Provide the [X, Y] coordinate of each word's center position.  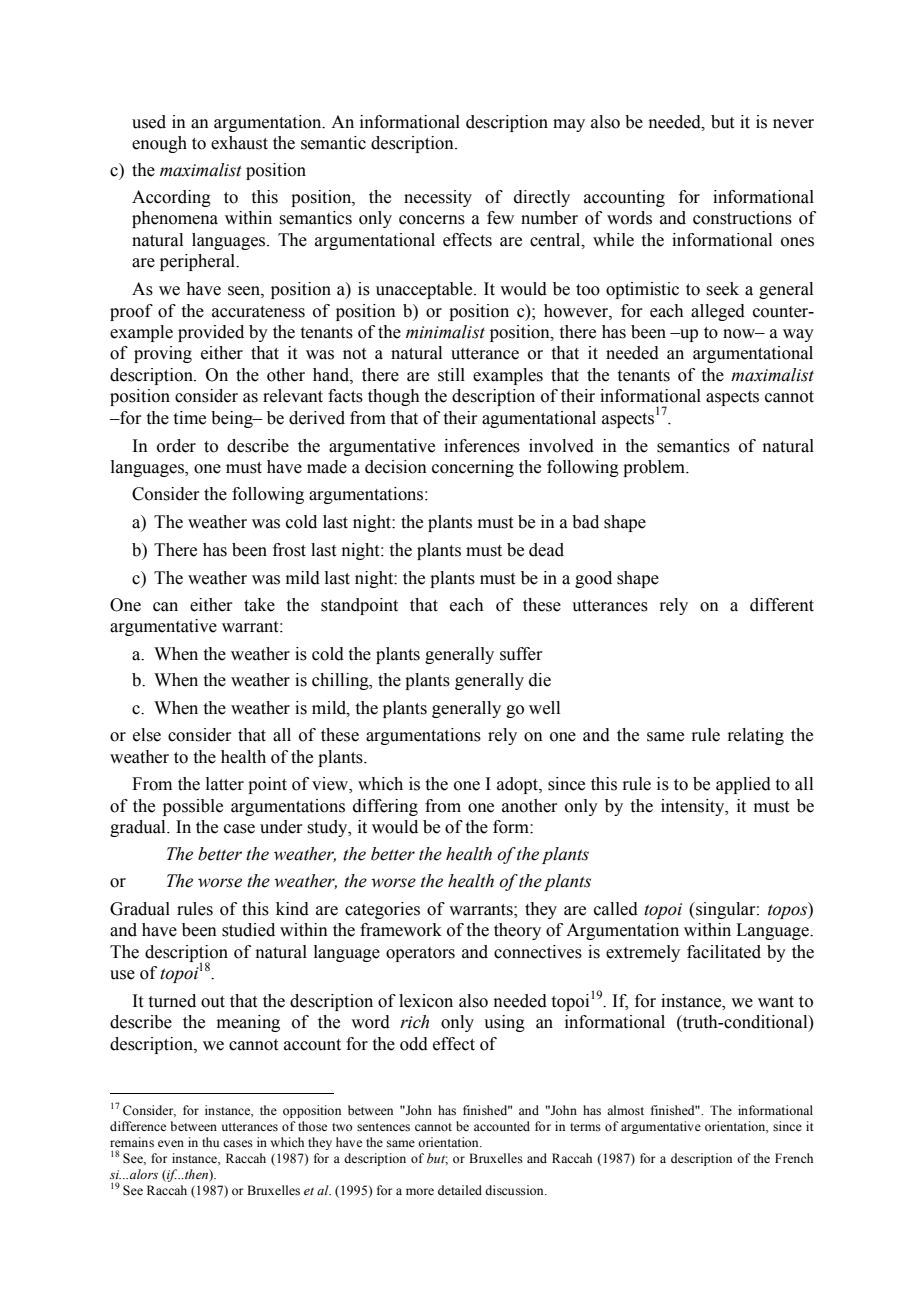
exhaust [239, 143]
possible [193, 807]
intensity [694, 807]
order [176, 446]
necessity [438, 198]
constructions [742, 218]
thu [210, 1142]
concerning [473, 468]
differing [385, 807]
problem [655, 468]
